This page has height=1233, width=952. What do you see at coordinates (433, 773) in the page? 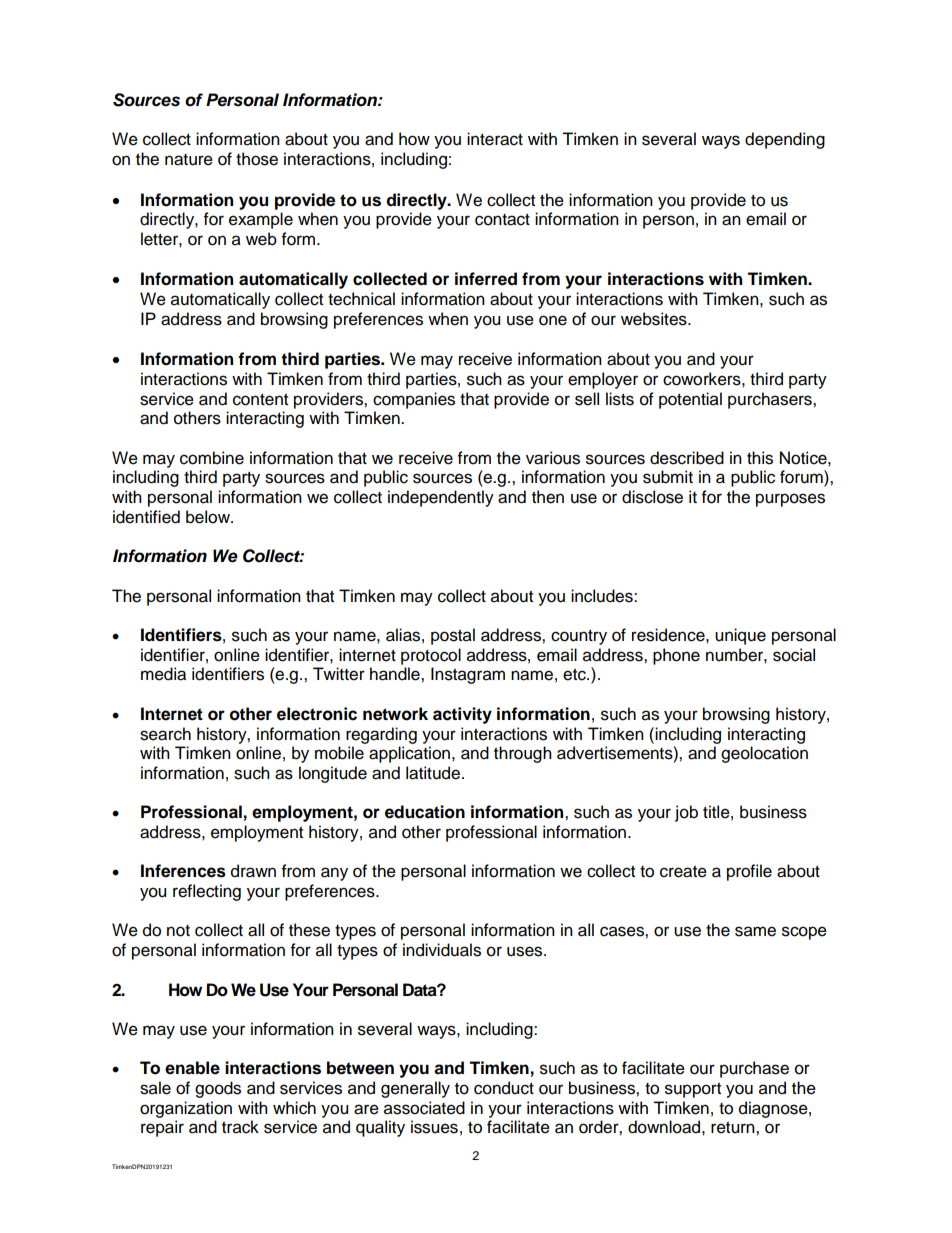
I see `latitude` at bounding box center [433, 773].
